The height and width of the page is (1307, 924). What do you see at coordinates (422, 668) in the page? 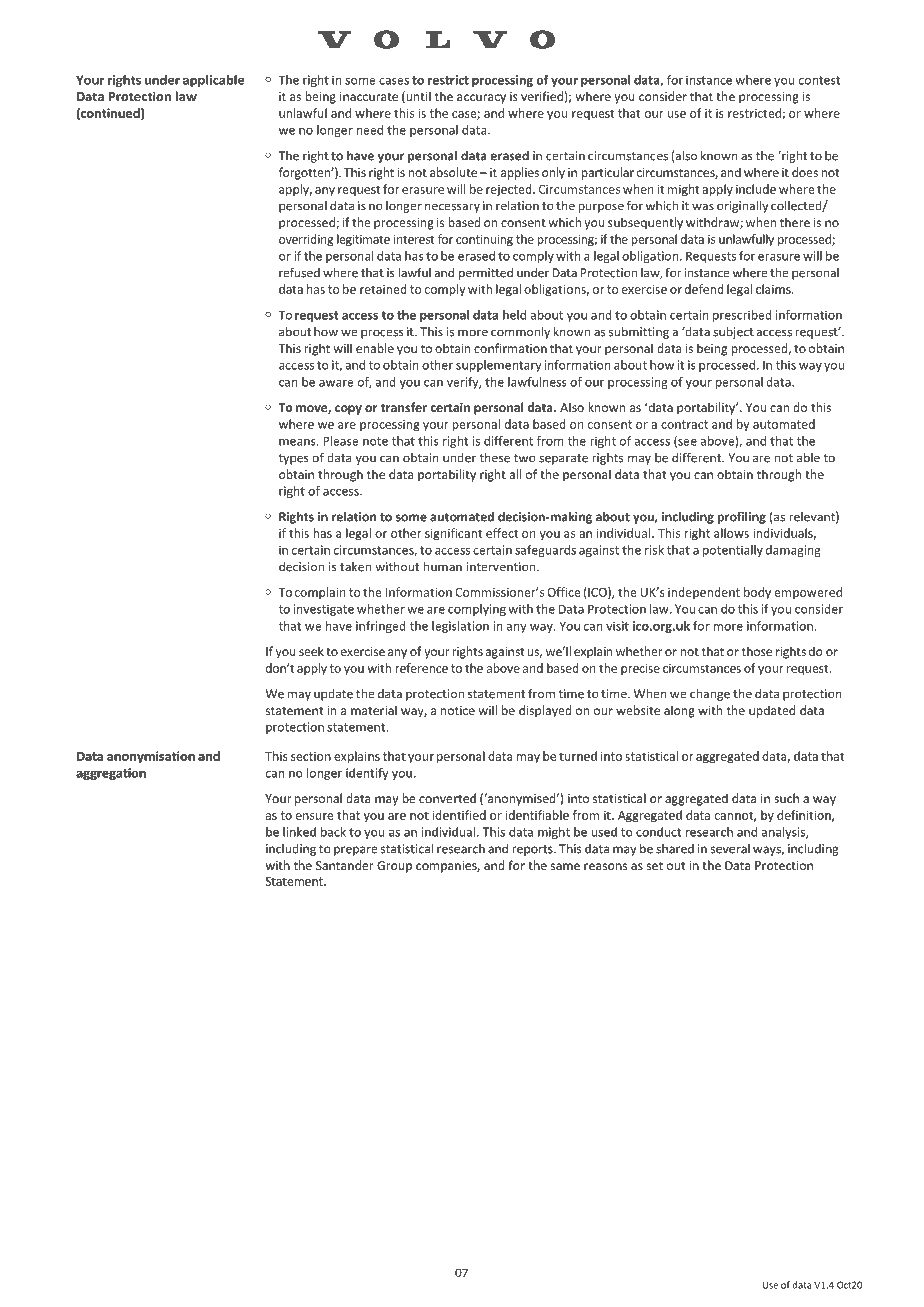
I see `reference` at bounding box center [422, 668].
